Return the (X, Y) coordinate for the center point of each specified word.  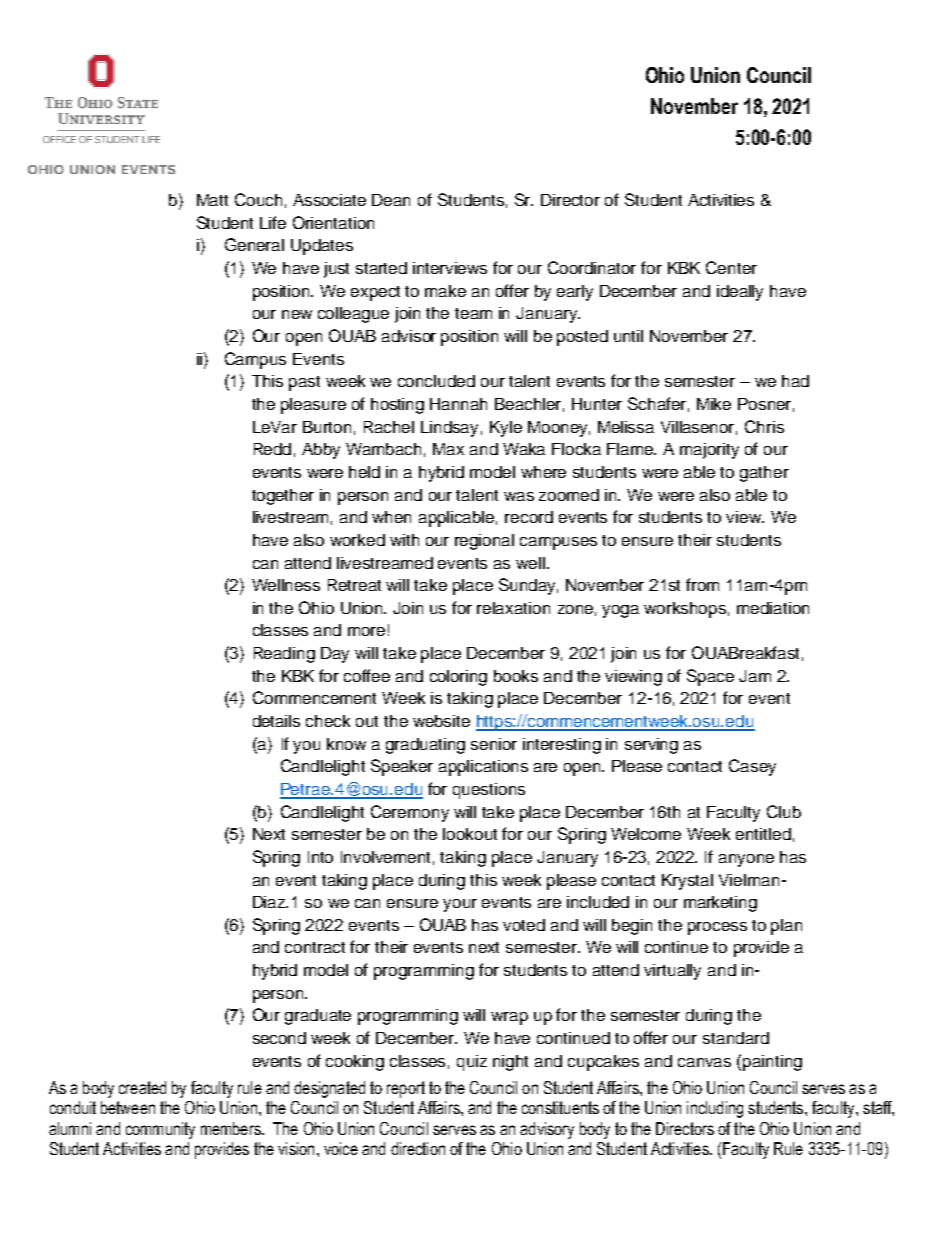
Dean (391, 200)
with (404, 540)
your (460, 905)
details (276, 721)
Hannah (458, 404)
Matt (212, 200)
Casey (752, 767)
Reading (284, 655)
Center (731, 267)
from (702, 584)
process (717, 928)
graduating (425, 746)
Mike (714, 404)
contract (315, 947)
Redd (272, 449)
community (160, 1130)
